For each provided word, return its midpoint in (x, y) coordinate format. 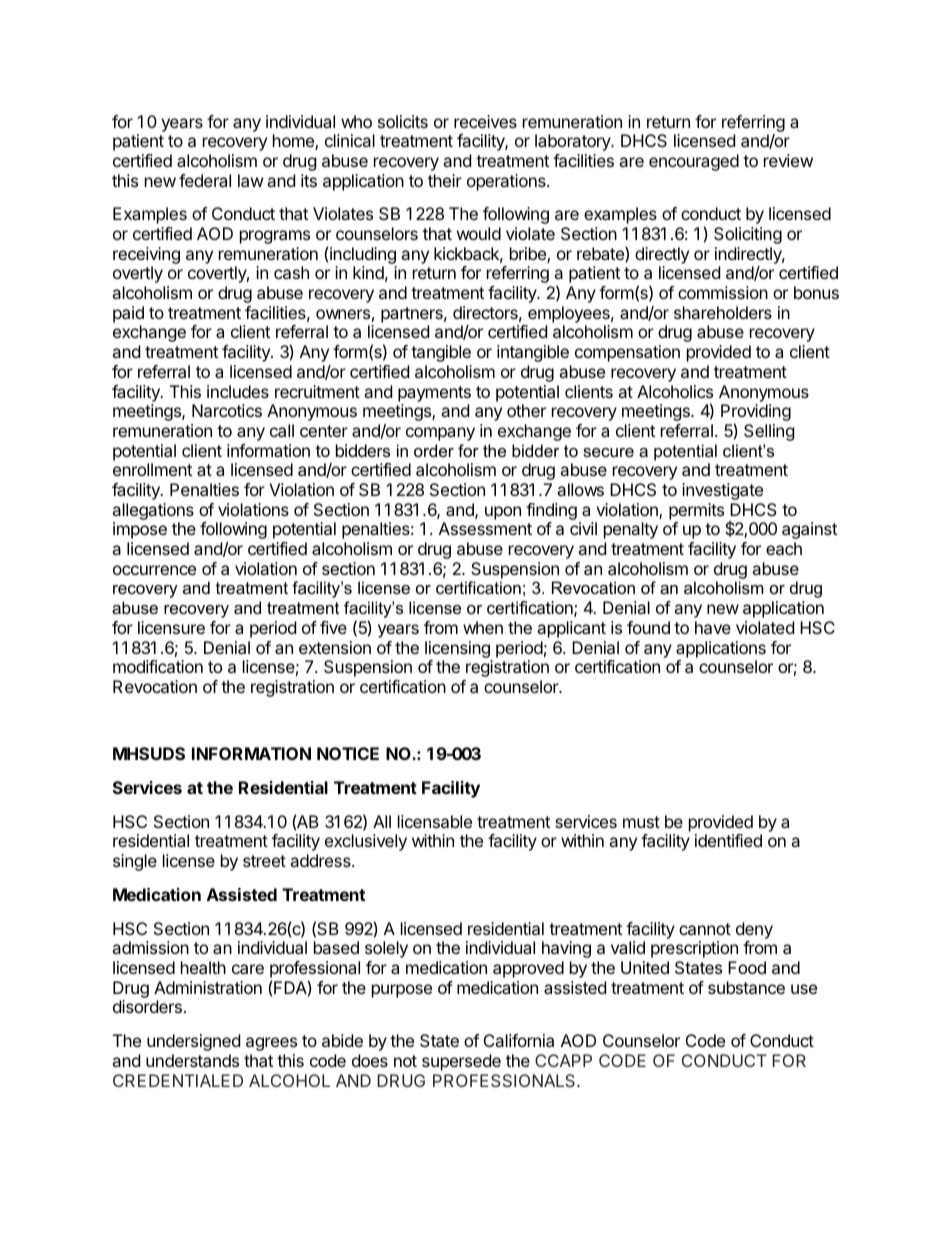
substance (746, 987)
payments (434, 394)
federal (205, 180)
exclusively (366, 842)
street (264, 861)
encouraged (694, 162)
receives (485, 121)
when (483, 627)
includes (238, 391)
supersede (461, 1062)
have (713, 627)
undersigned (193, 1042)
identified (728, 840)
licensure (171, 627)
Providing (756, 414)
